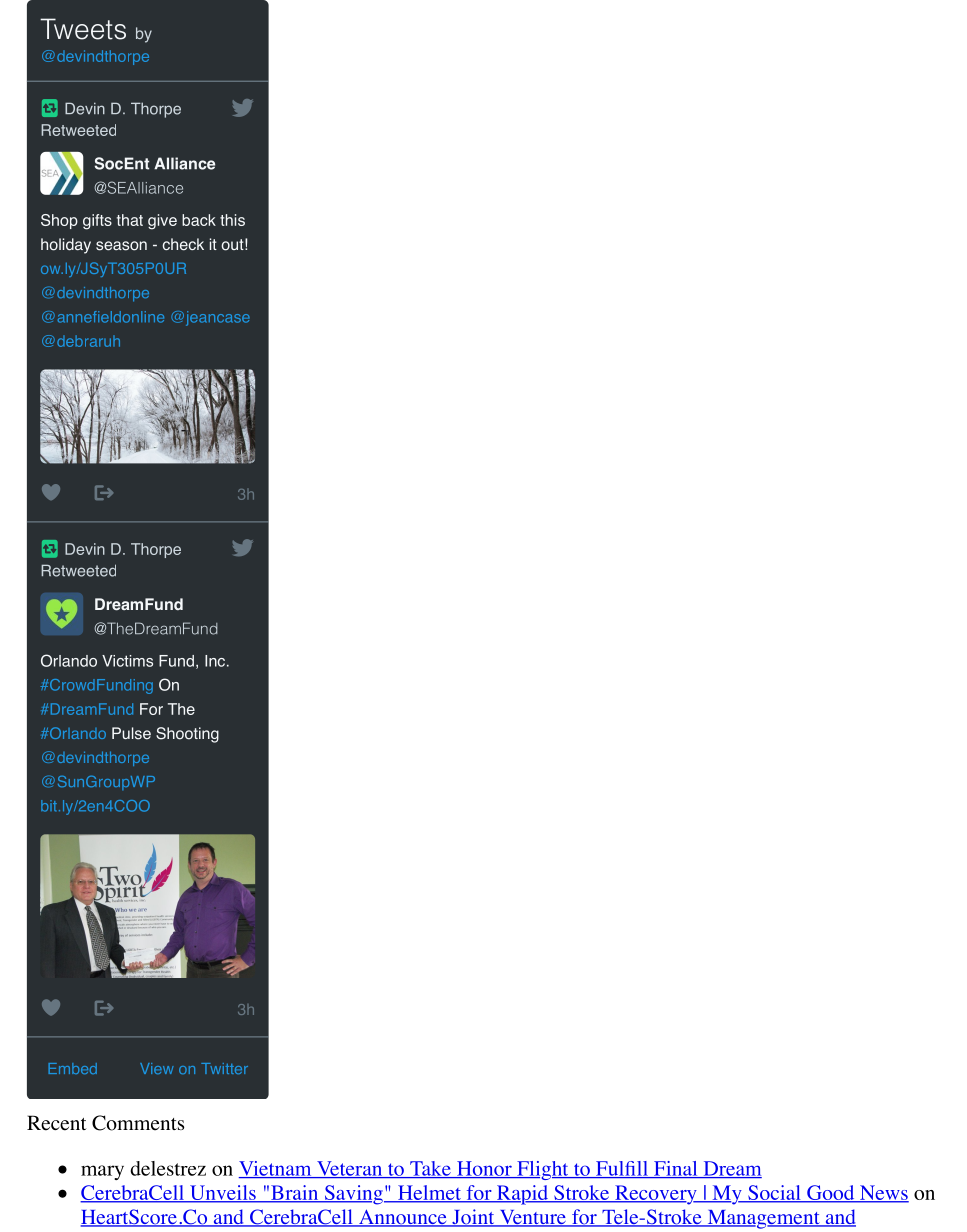 Image resolution: width=967 pixels, height=1232 pixels. What do you see at coordinates (183, 244) in the image?
I see `check` at bounding box center [183, 244].
